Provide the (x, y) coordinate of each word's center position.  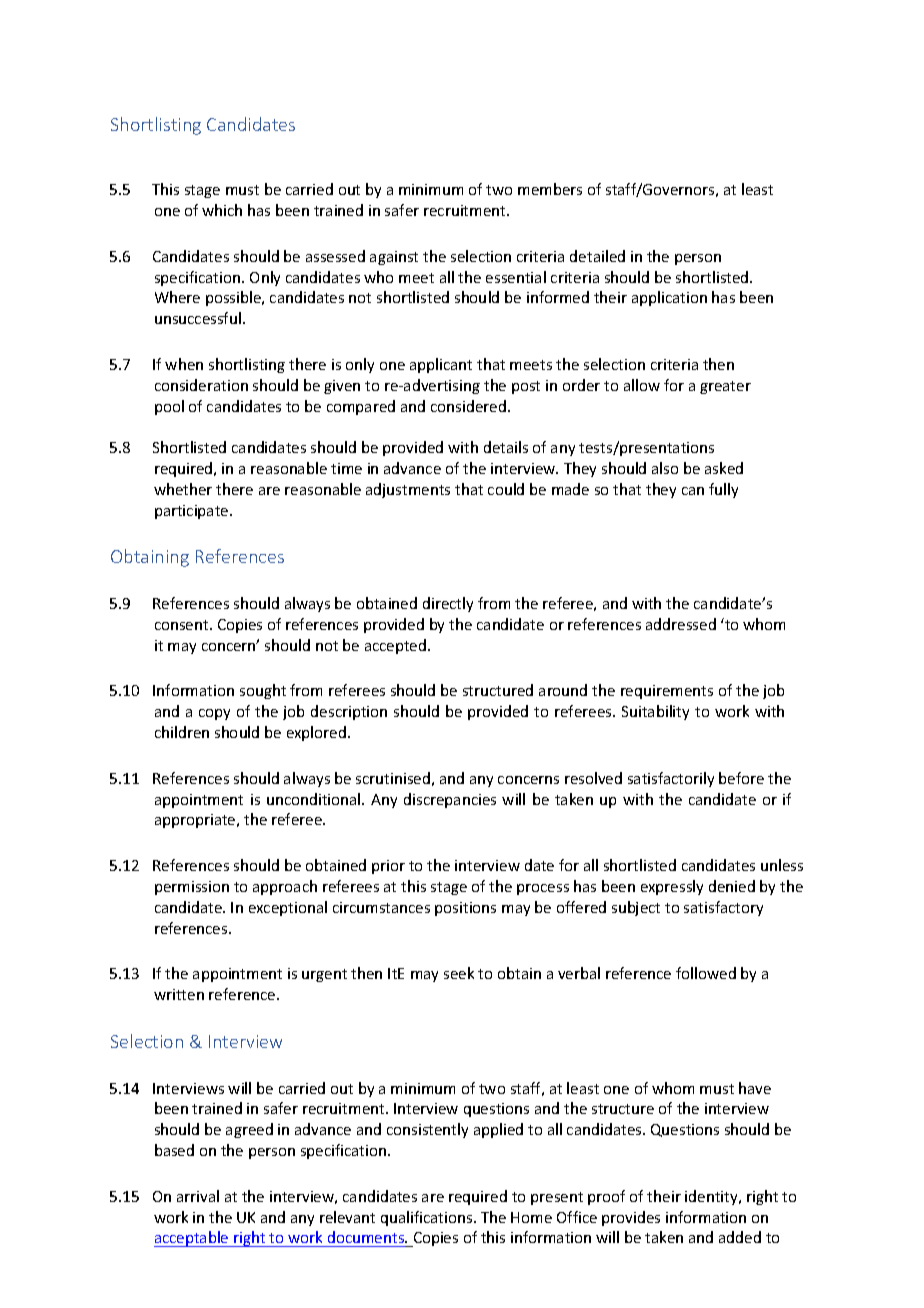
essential (516, 277)
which (222, 210)
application (669, 298)
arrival (198, 1196)
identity (713, 1197)
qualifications (428, 1218)
